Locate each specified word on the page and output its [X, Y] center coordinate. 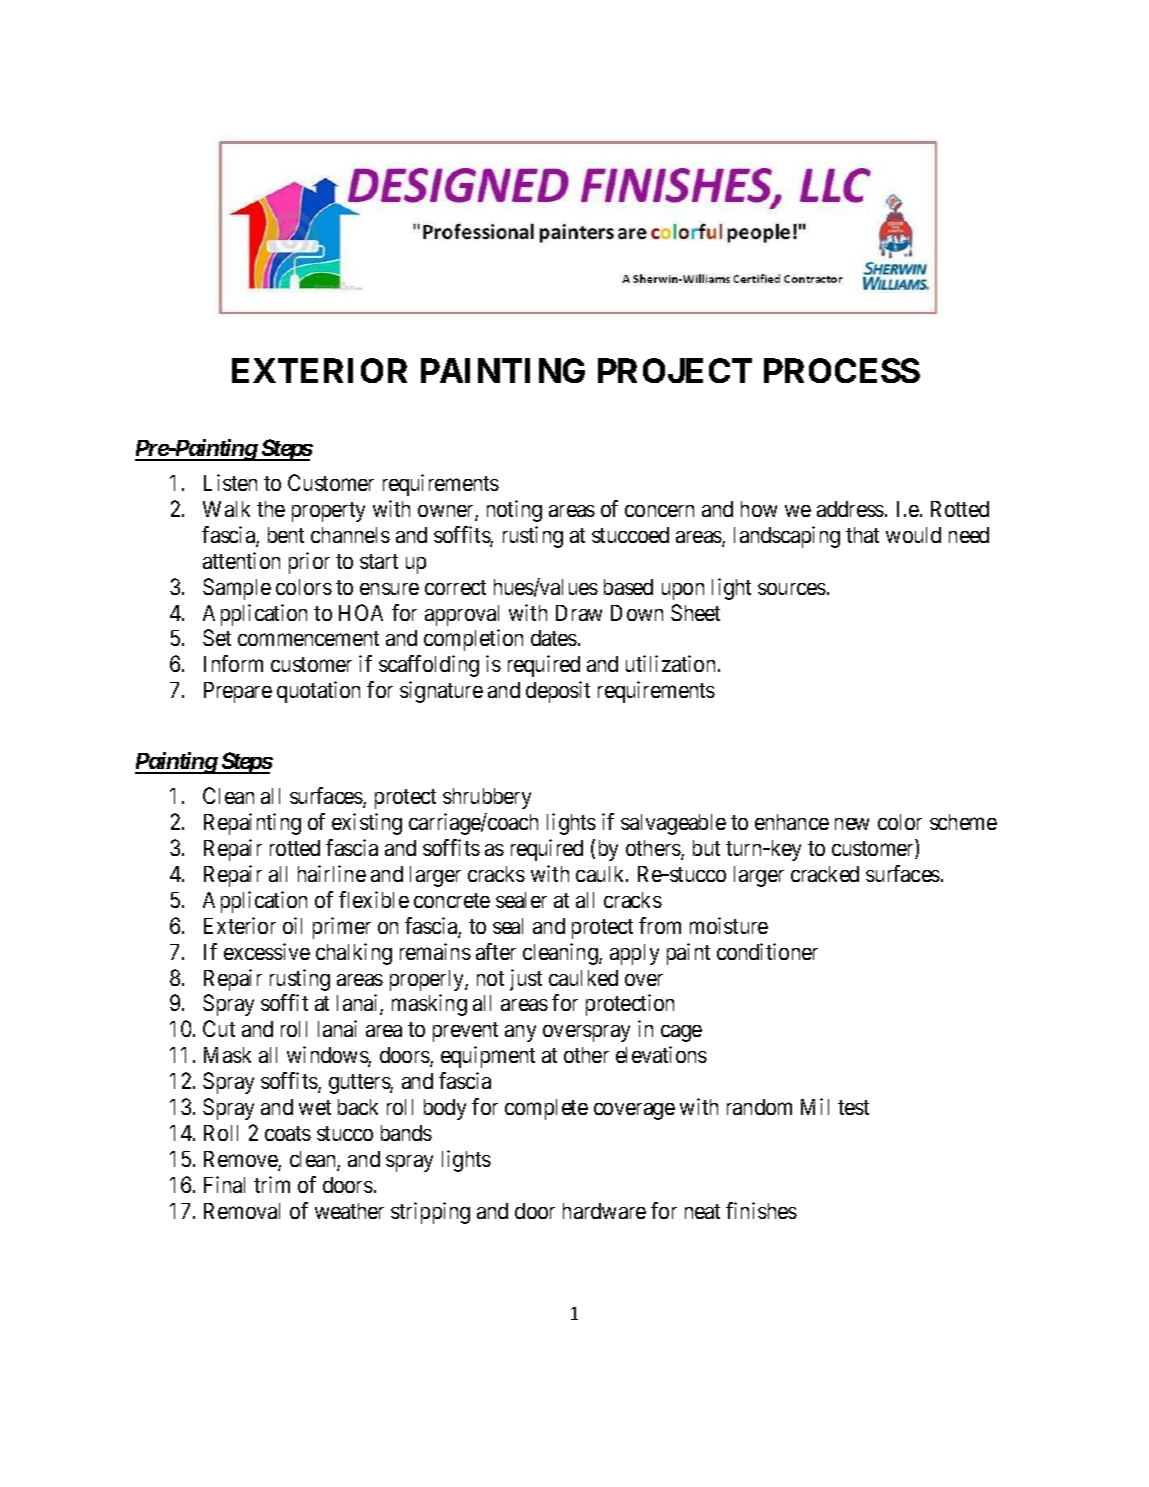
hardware [604, 1211]
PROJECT [675, 370]
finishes [761, 1210]
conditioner [767, 951]
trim [272, 1184]
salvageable [673, 824]
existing [367, 824]
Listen [230, 482]
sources [792, 589]
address [850, 509]
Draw [579, 613]
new [852, 824]
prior [309, 563]
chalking [354, 954]
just [526, 980]
